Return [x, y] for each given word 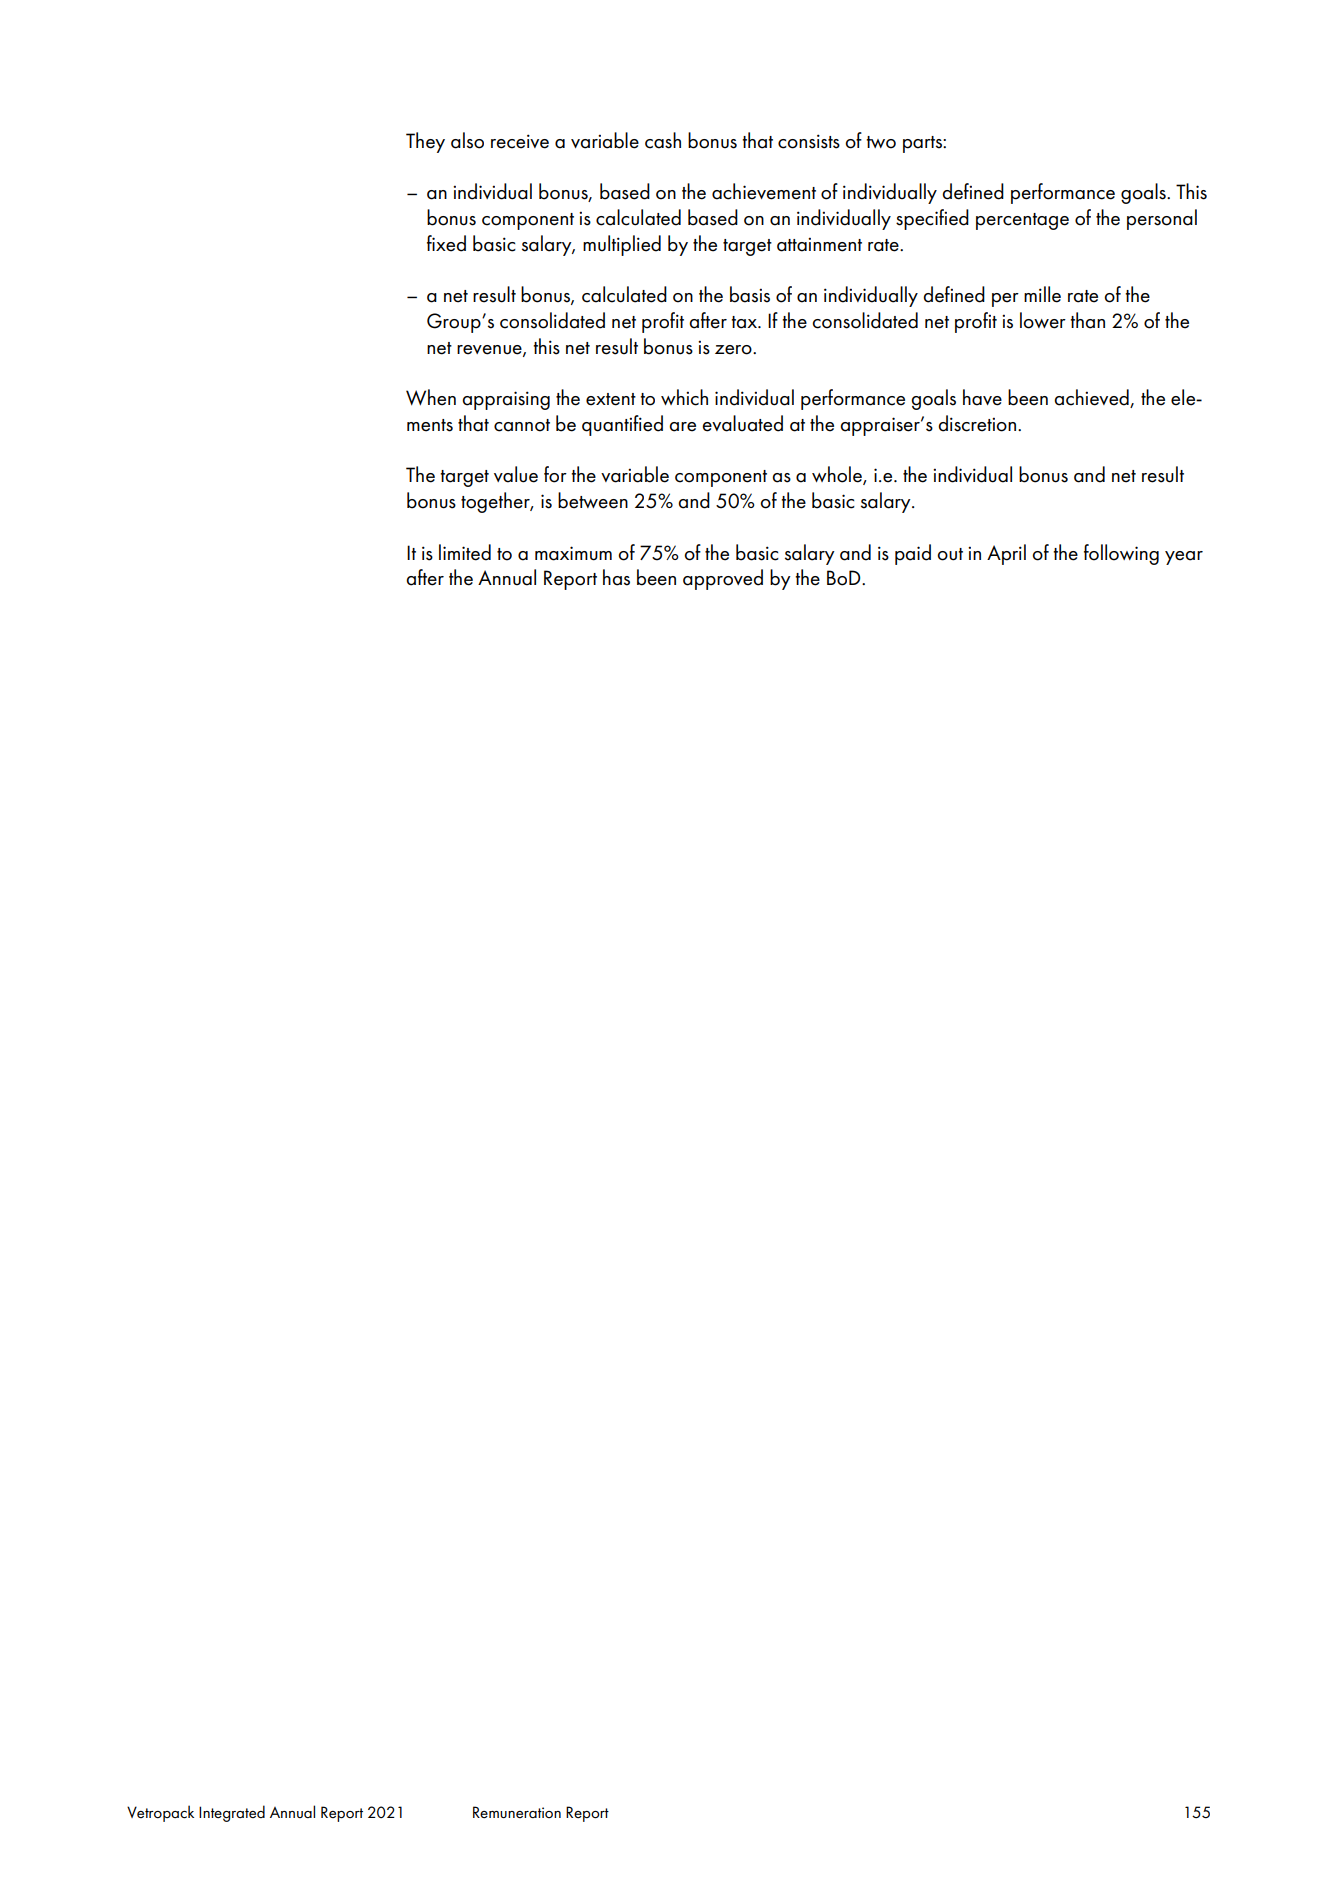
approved [723, 579]
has [616, 577]
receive [520, 141]
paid [913, 554]
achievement [764, 191]
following [1121, 554]
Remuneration [517, 1812]
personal [1162, 219]
